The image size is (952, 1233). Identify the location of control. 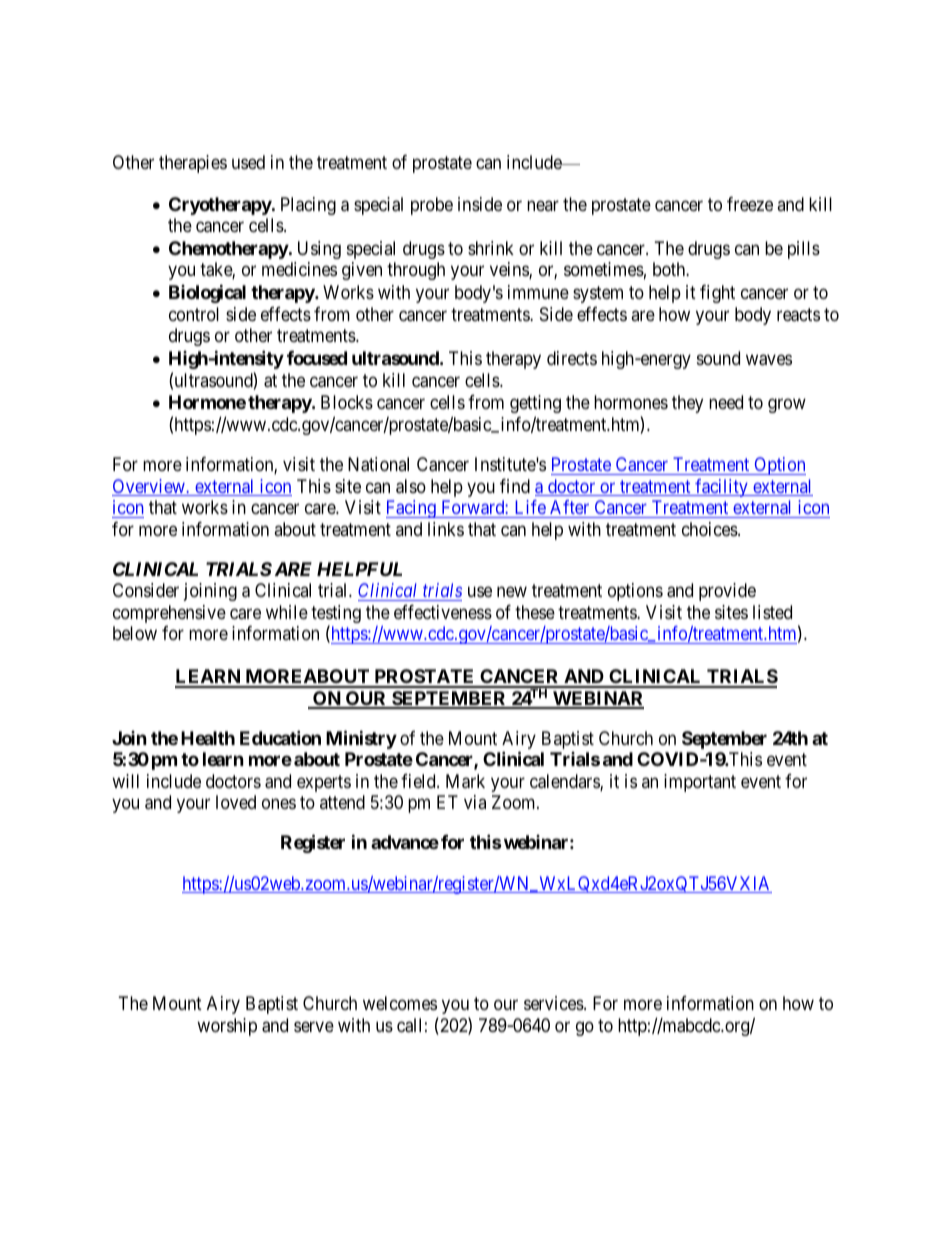
(194, 314).
